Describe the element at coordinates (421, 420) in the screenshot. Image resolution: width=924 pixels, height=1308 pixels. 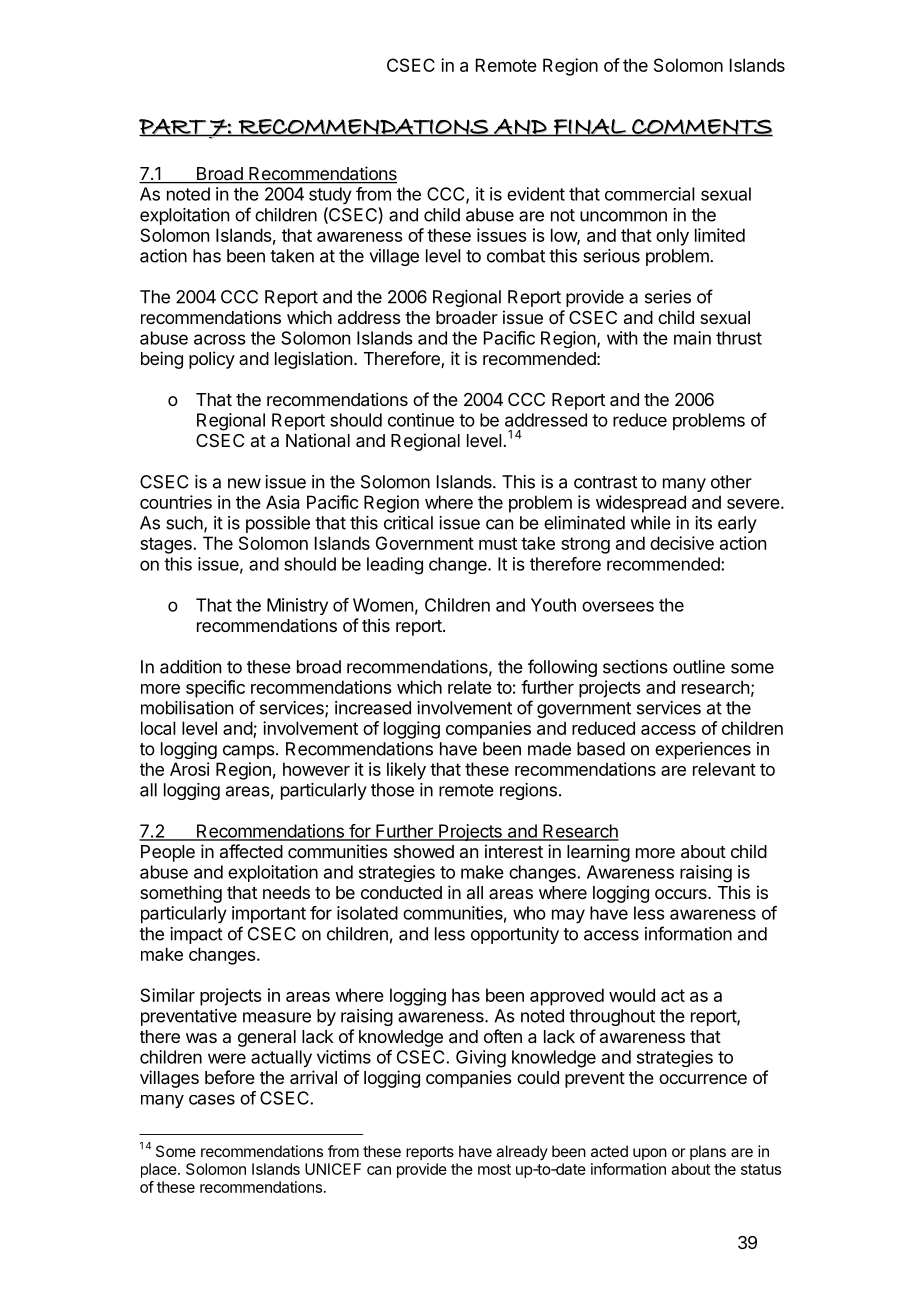
I see `continue` at that location.
